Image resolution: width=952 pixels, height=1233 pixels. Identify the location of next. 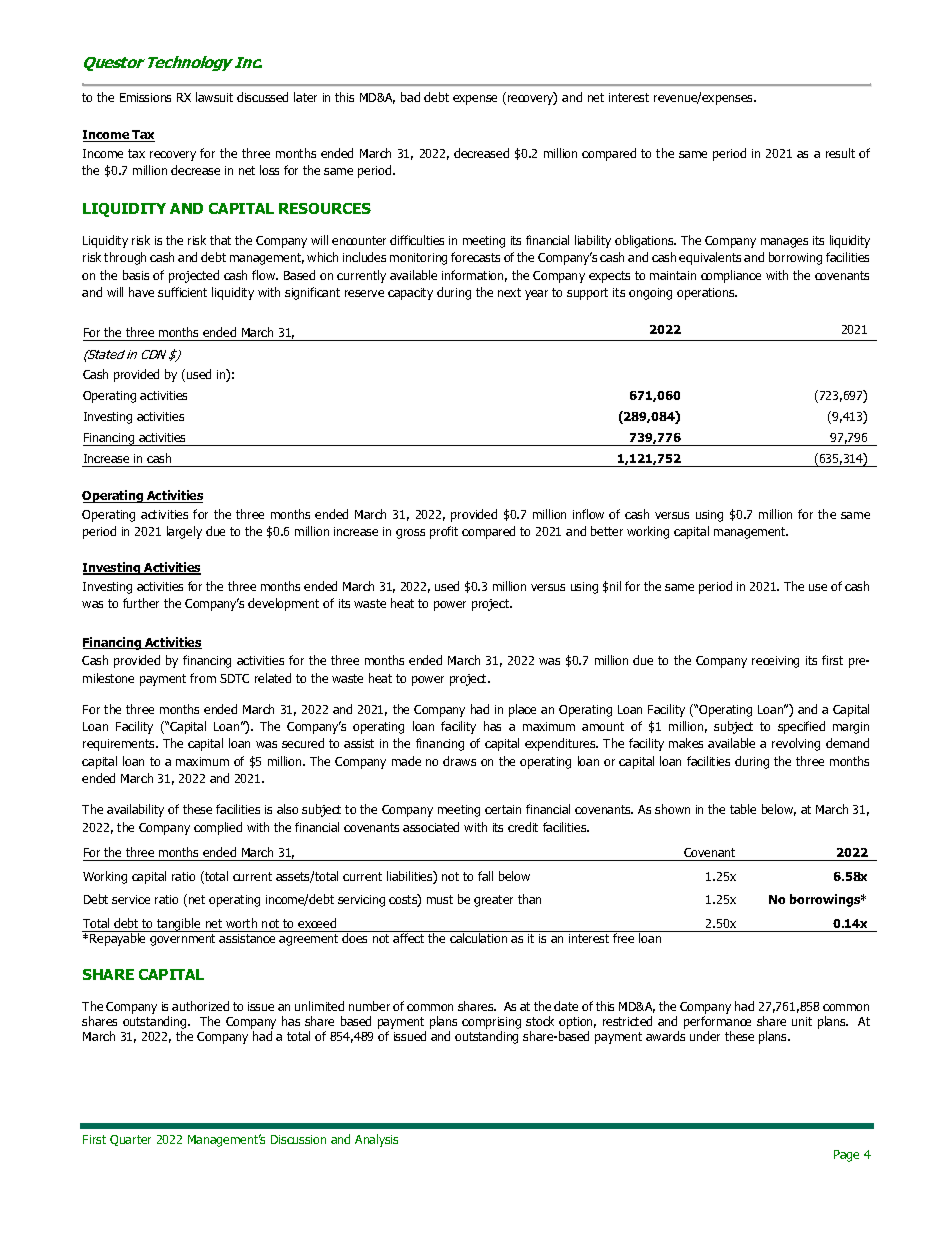
(509, 292).
